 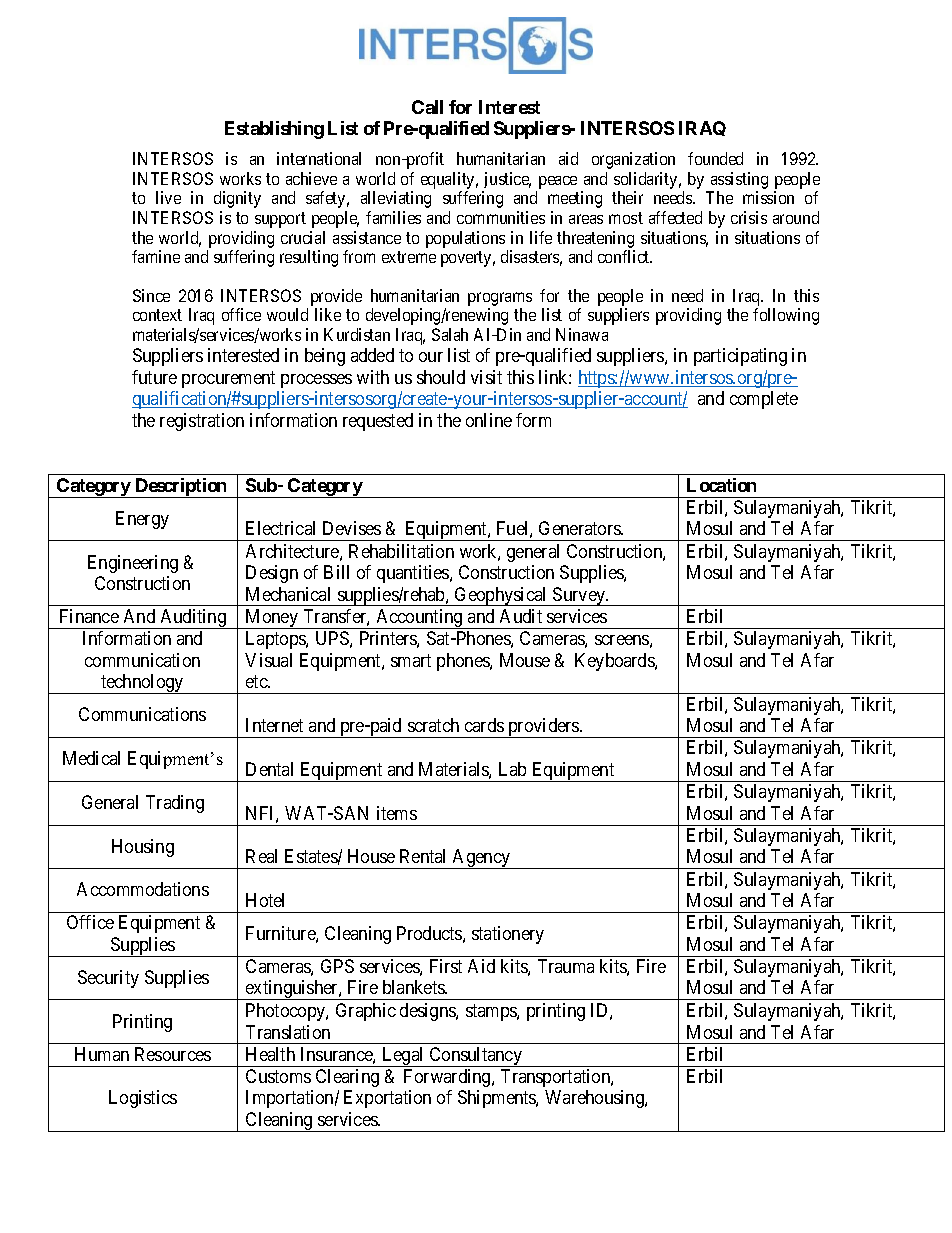 I want to click on founded, so click(x=715, y=158).
